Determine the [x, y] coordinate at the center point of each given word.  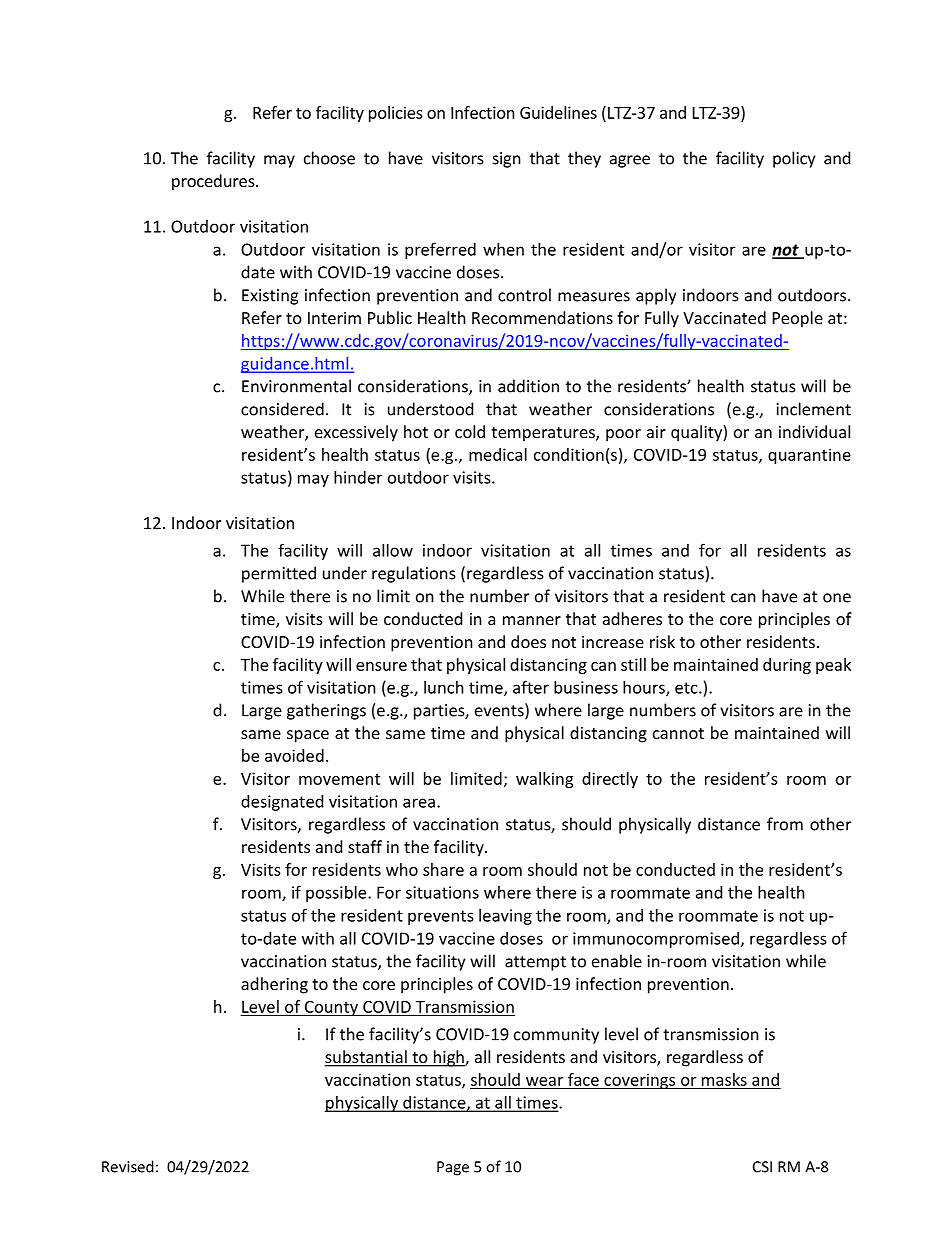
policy [794, 159]
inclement [814, 409]
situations [442, 892]
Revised [128, 1166]
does [528, 641]
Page [453, 1168]
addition [528, 386]
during [787, 666]
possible [337, 894]
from [785, 824]
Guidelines [558, 112]
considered [282, 409]
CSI [762, 1167]
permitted [279, 574]
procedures [214, 182]
